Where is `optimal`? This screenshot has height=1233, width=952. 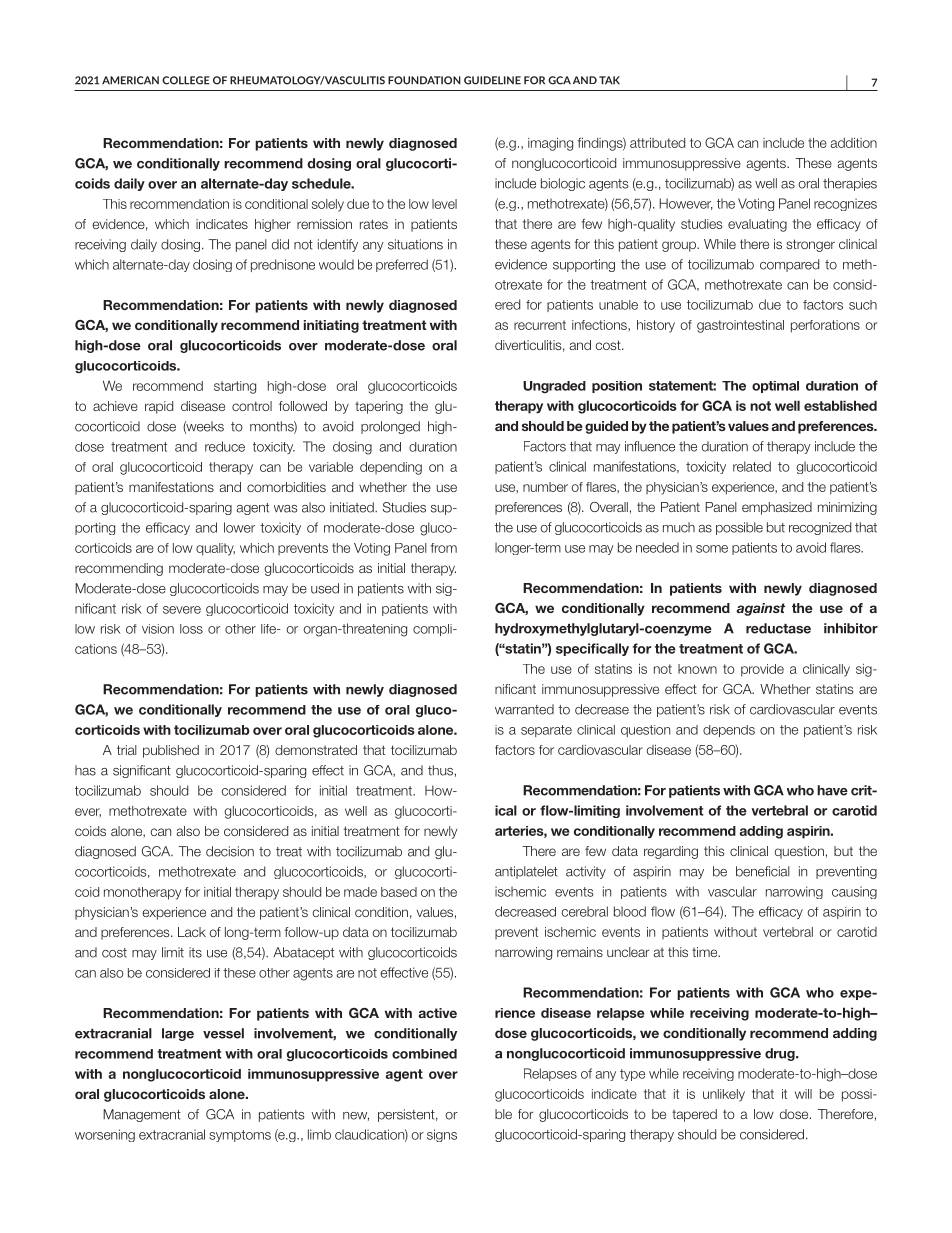 optimal is located at coordinates (775, 387).
